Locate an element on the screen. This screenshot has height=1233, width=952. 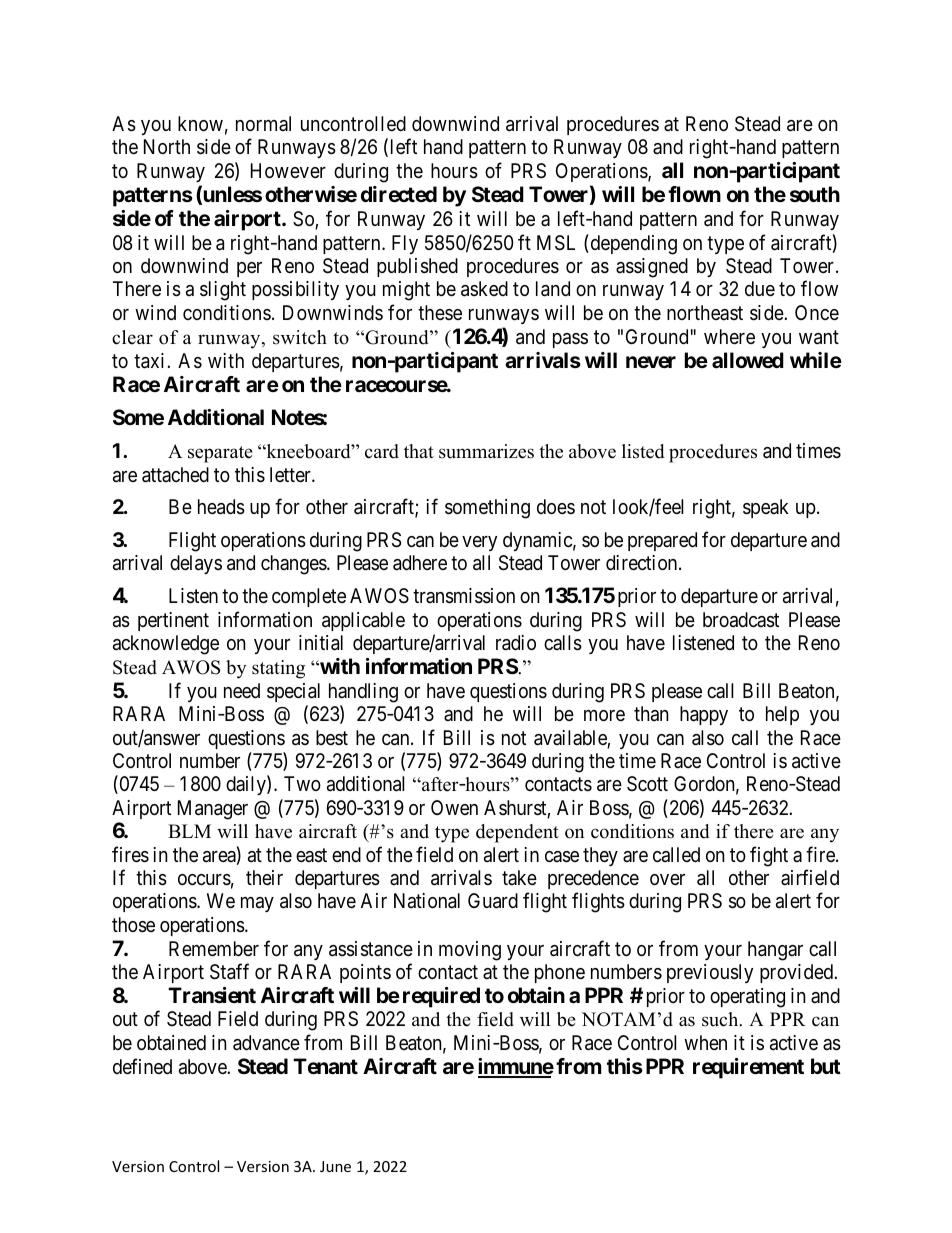
speak is located at coordinates (766, 508).
